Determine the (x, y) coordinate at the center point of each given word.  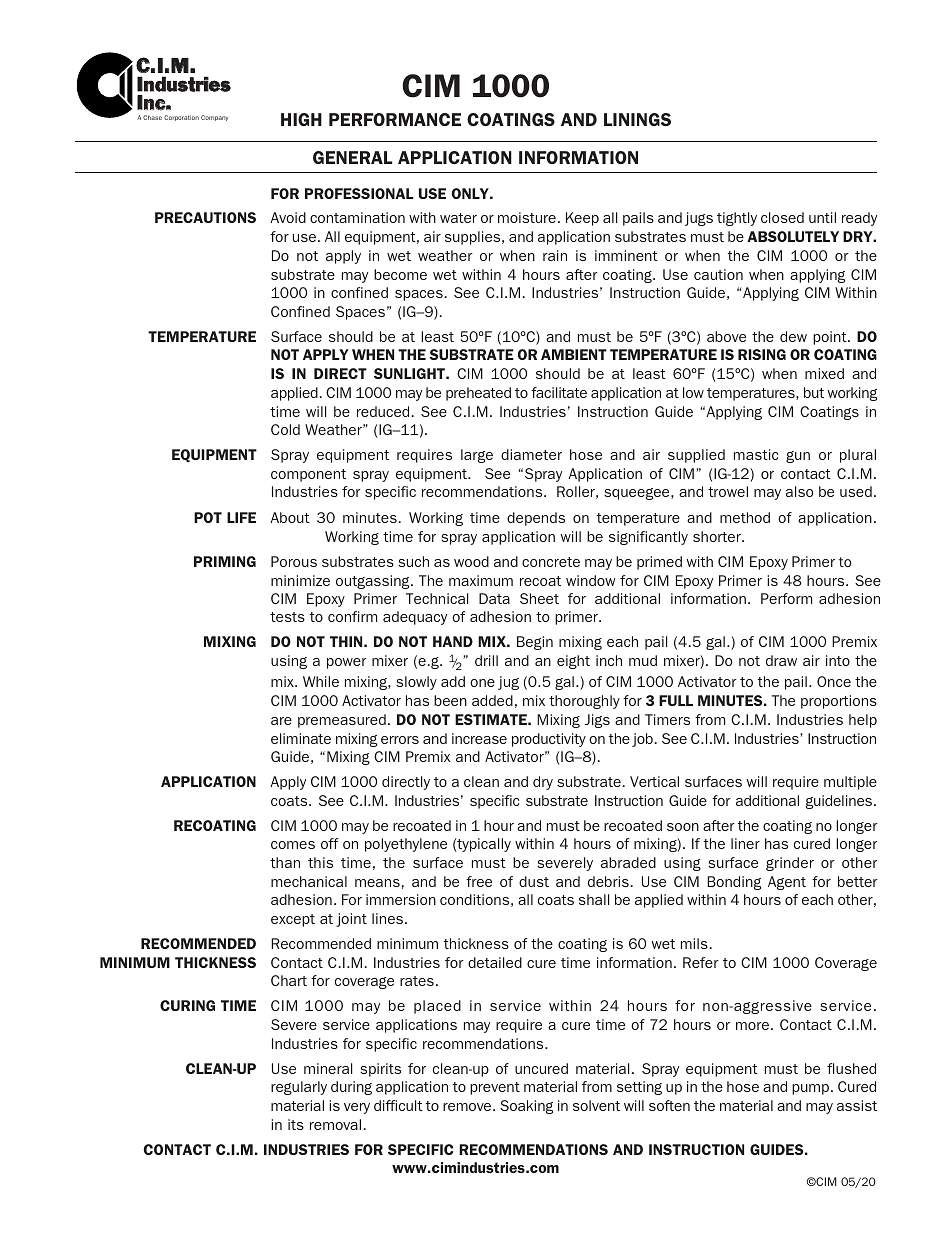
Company (214, 118)
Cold (285, 429)
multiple (850, 783)
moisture (527, 217)
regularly (299, 1088)
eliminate (301, 738)
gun (798, 457)
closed (782, 217)
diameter (531, 454)
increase (479, 738)
